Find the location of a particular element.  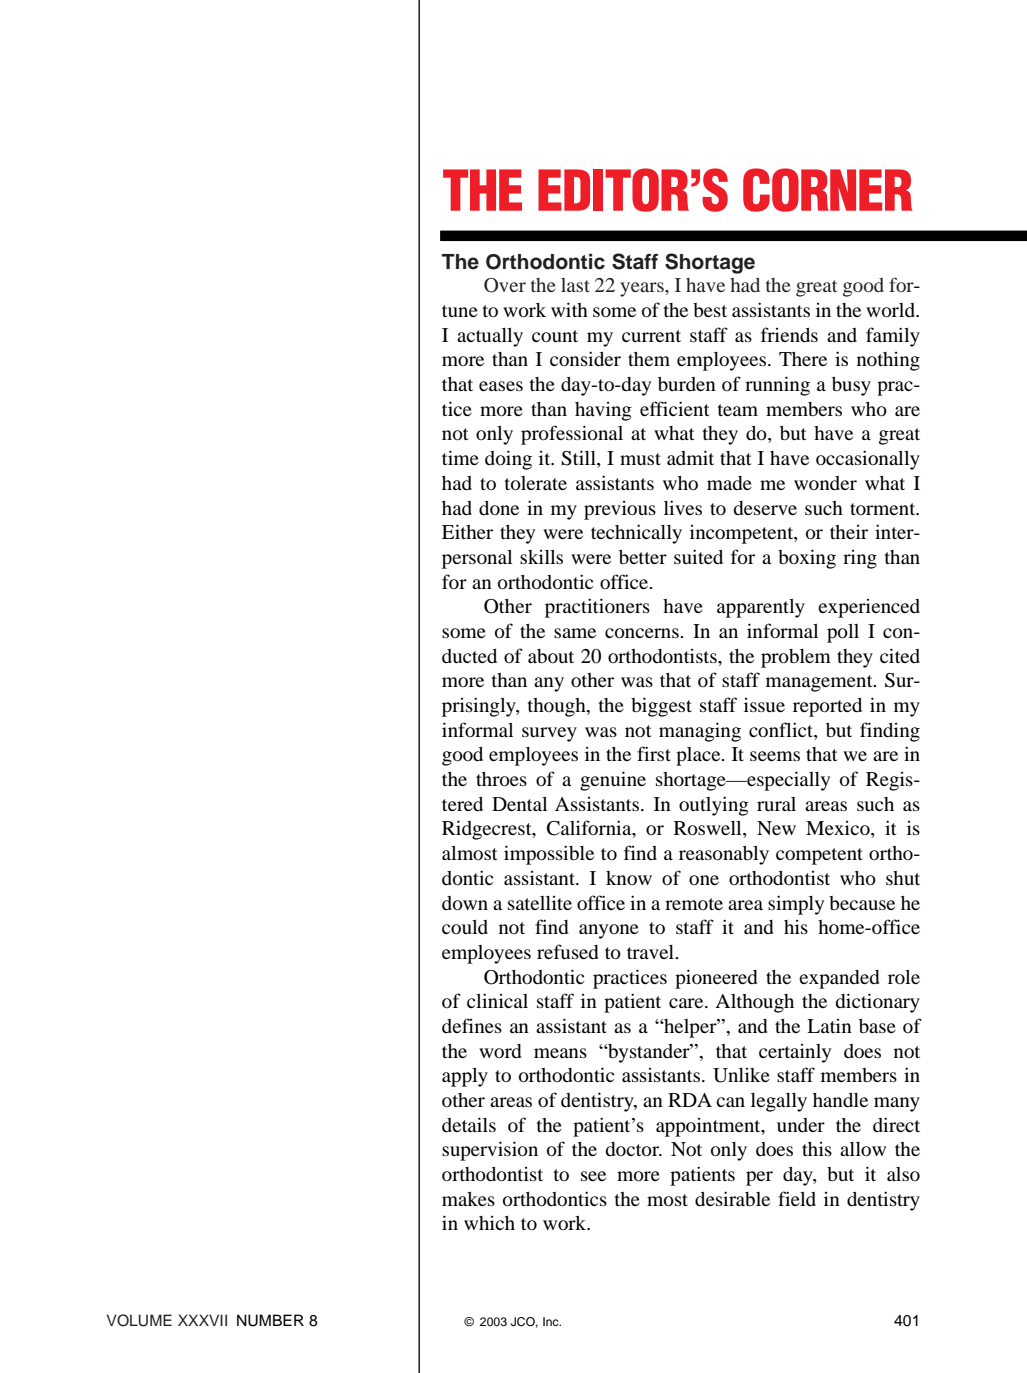

Latin is located at coordinates (829, 1026).
